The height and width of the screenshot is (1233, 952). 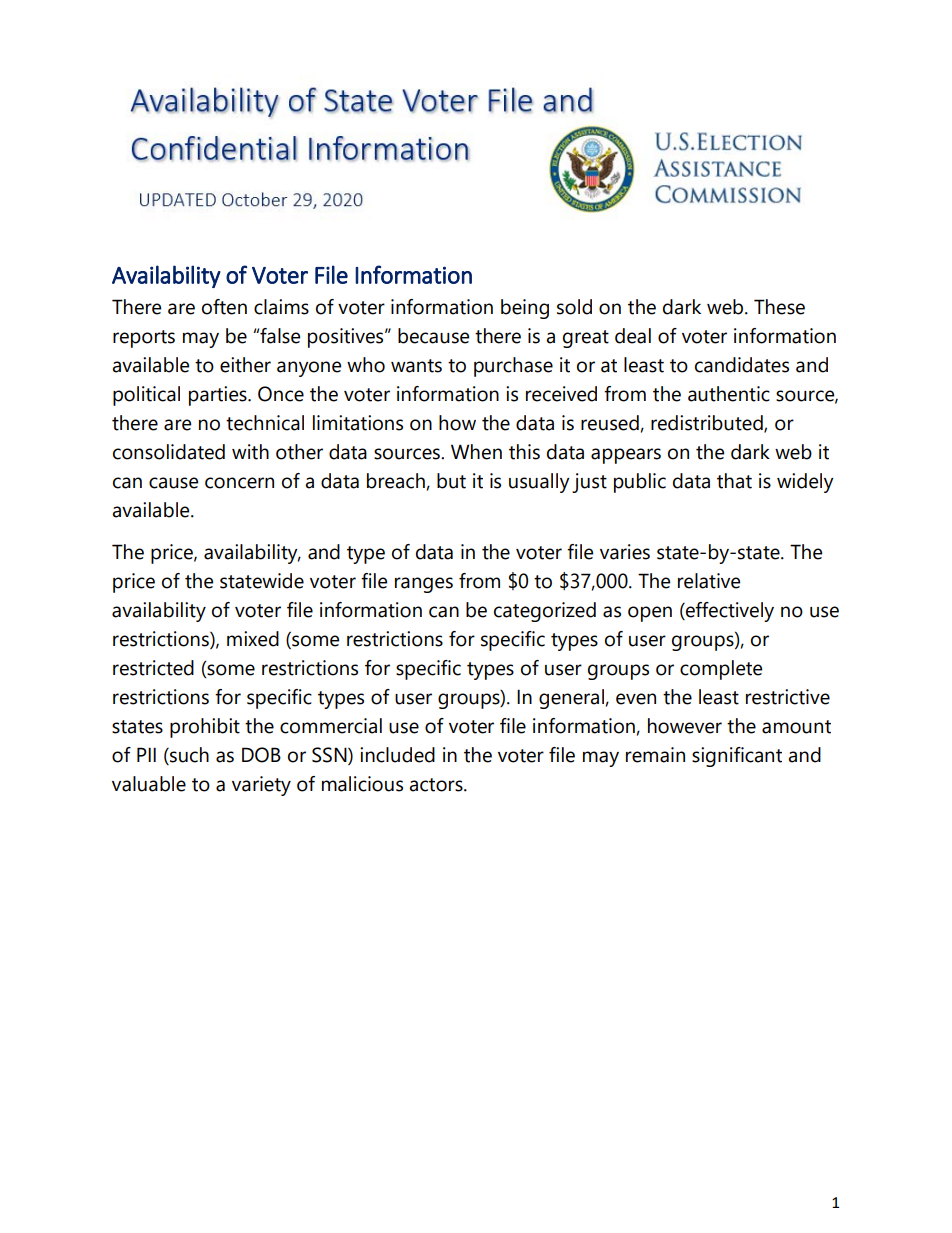 I want to click on ranges, so click(x=424, y=585).
